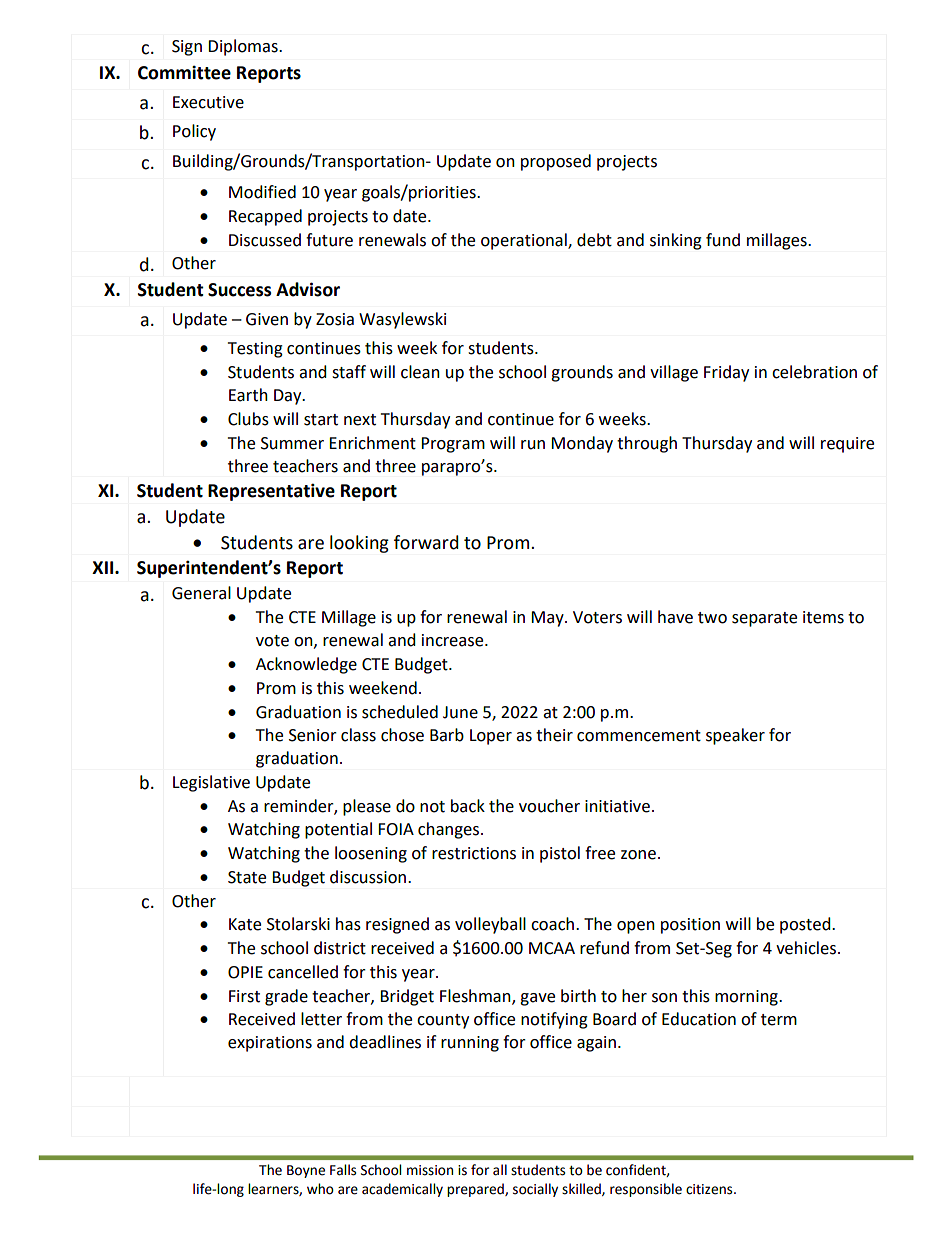 The image size is (952, 1233). I want to click on separate, so click(764, 619).
